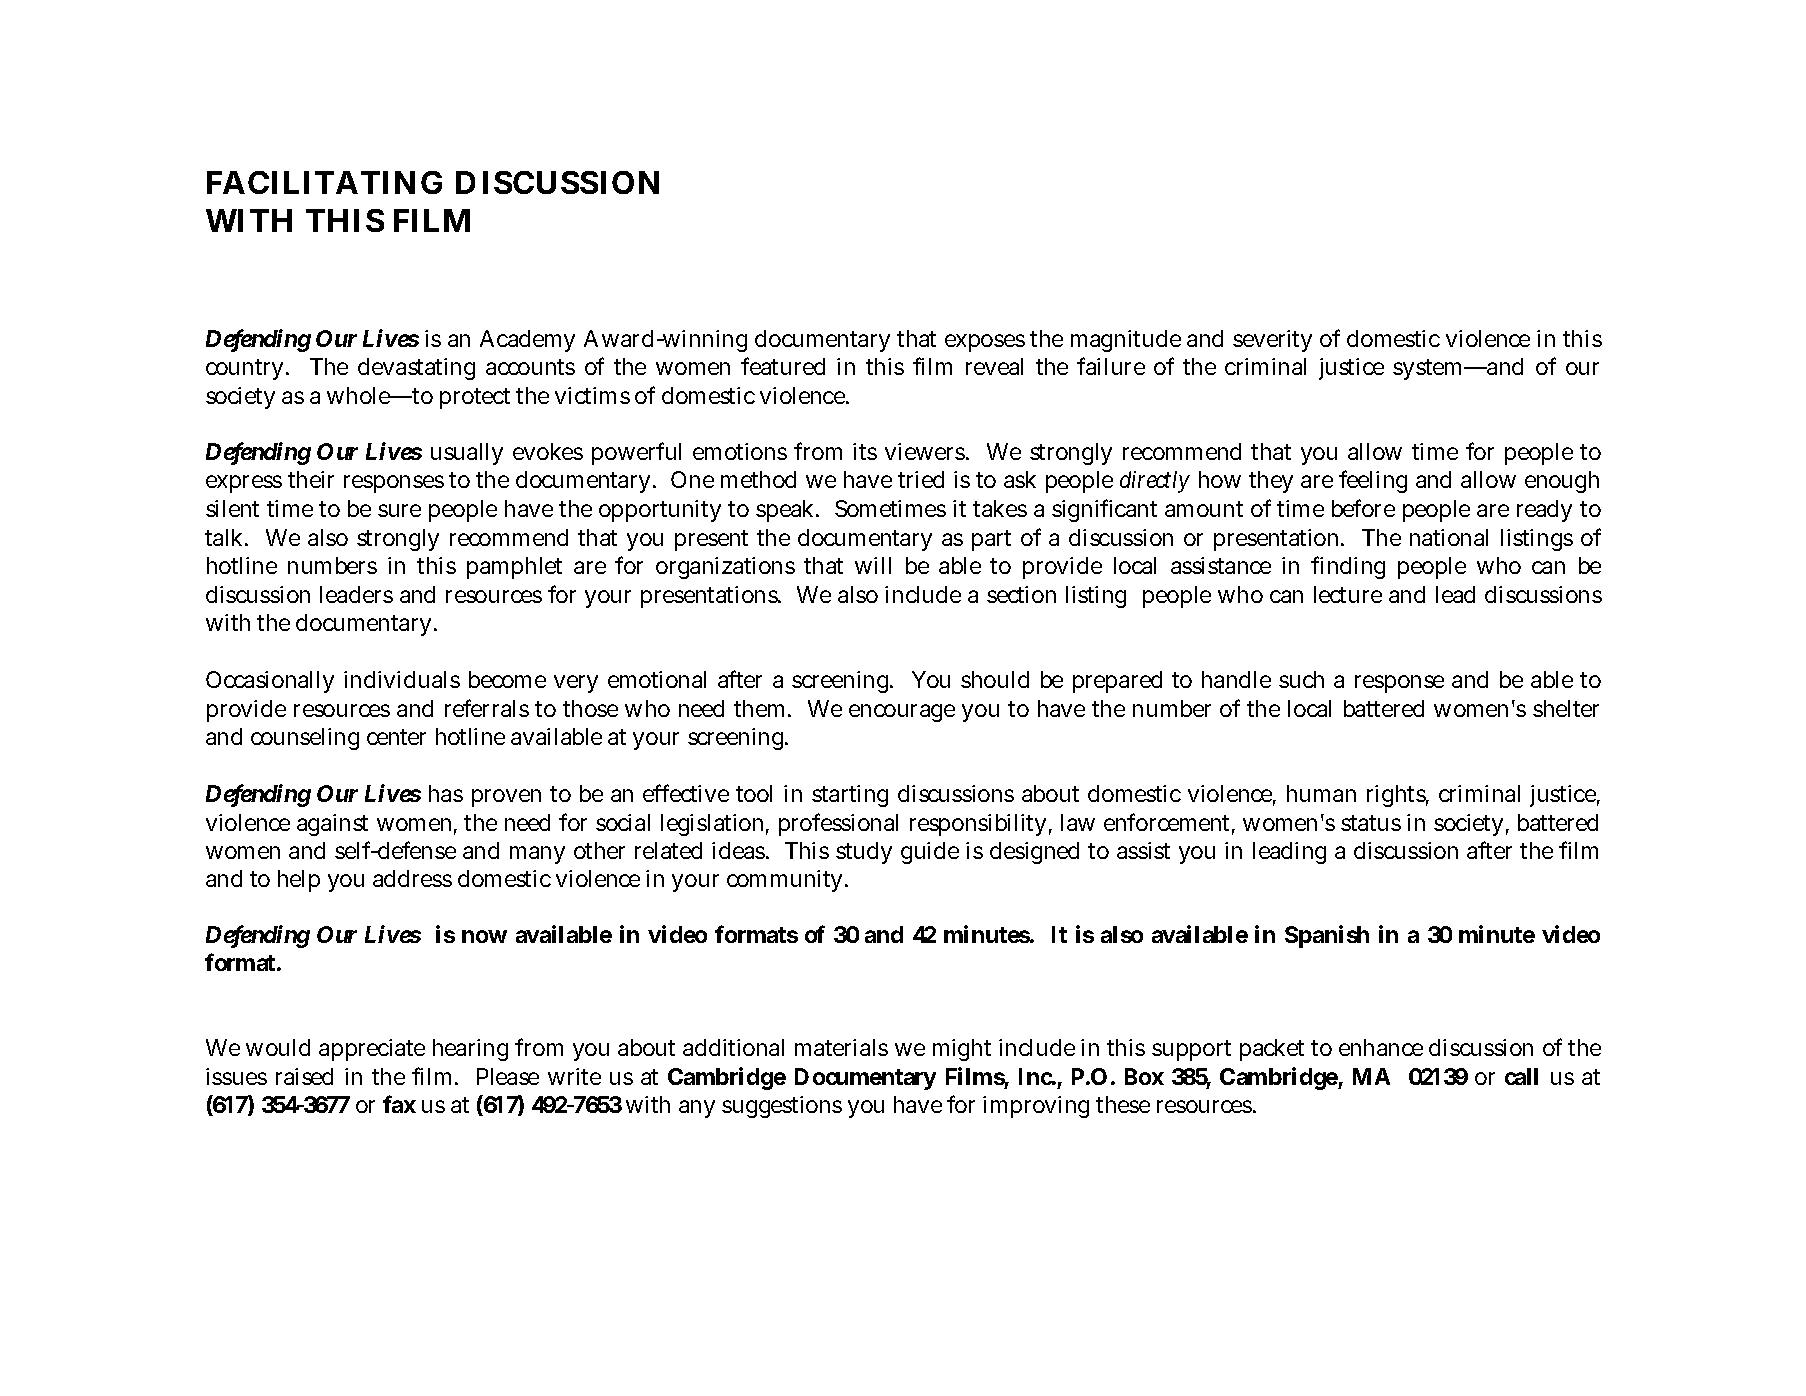  Describe the element at coordinates (1327, 936) in the screenshot. I see `Spanish` at that location.
